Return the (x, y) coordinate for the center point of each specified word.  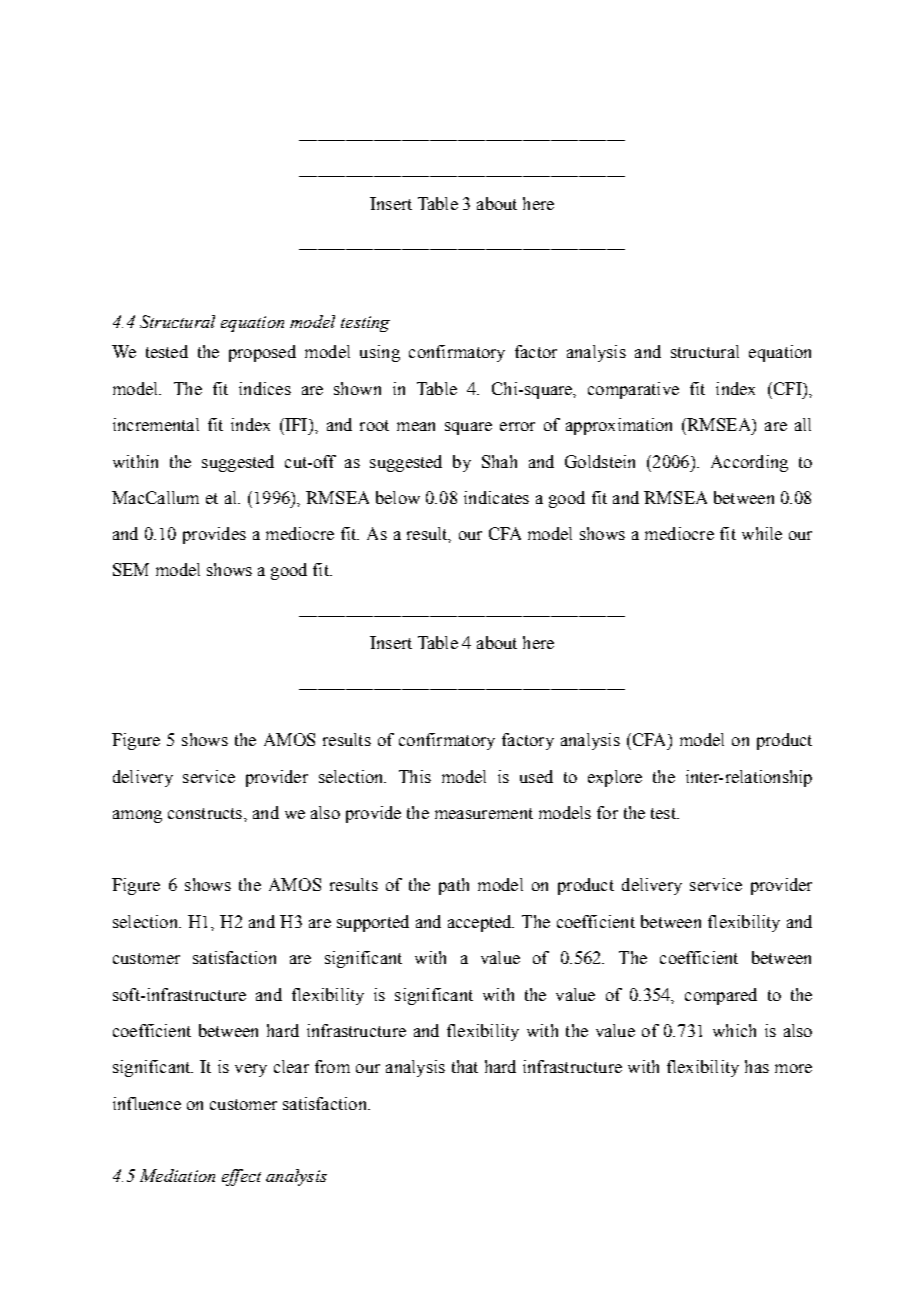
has (757, 1066)
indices (265, 388)
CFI (787, 388)
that (465, 1066)
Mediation (177, 1175)
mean (416, 426)
